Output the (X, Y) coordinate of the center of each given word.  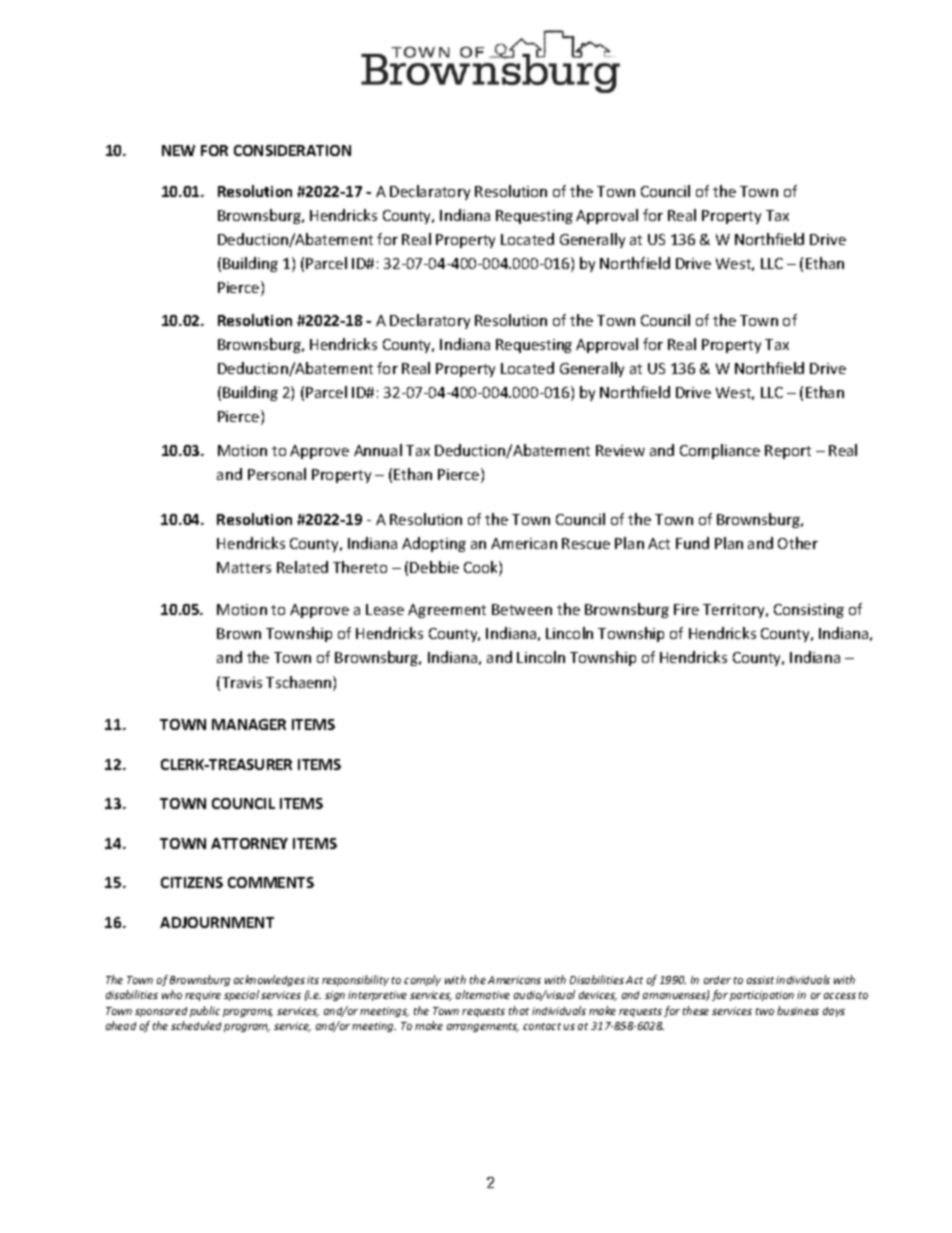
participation (762, 996)
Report (788, 452)
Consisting (809, 611)
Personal (277, 474)
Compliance (720, 451)
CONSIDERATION (292, 150)
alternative (483, 994)
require (203, 996)
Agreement (447, 611)
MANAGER (249, 724)
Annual (378, 450)
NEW (178, 150)
